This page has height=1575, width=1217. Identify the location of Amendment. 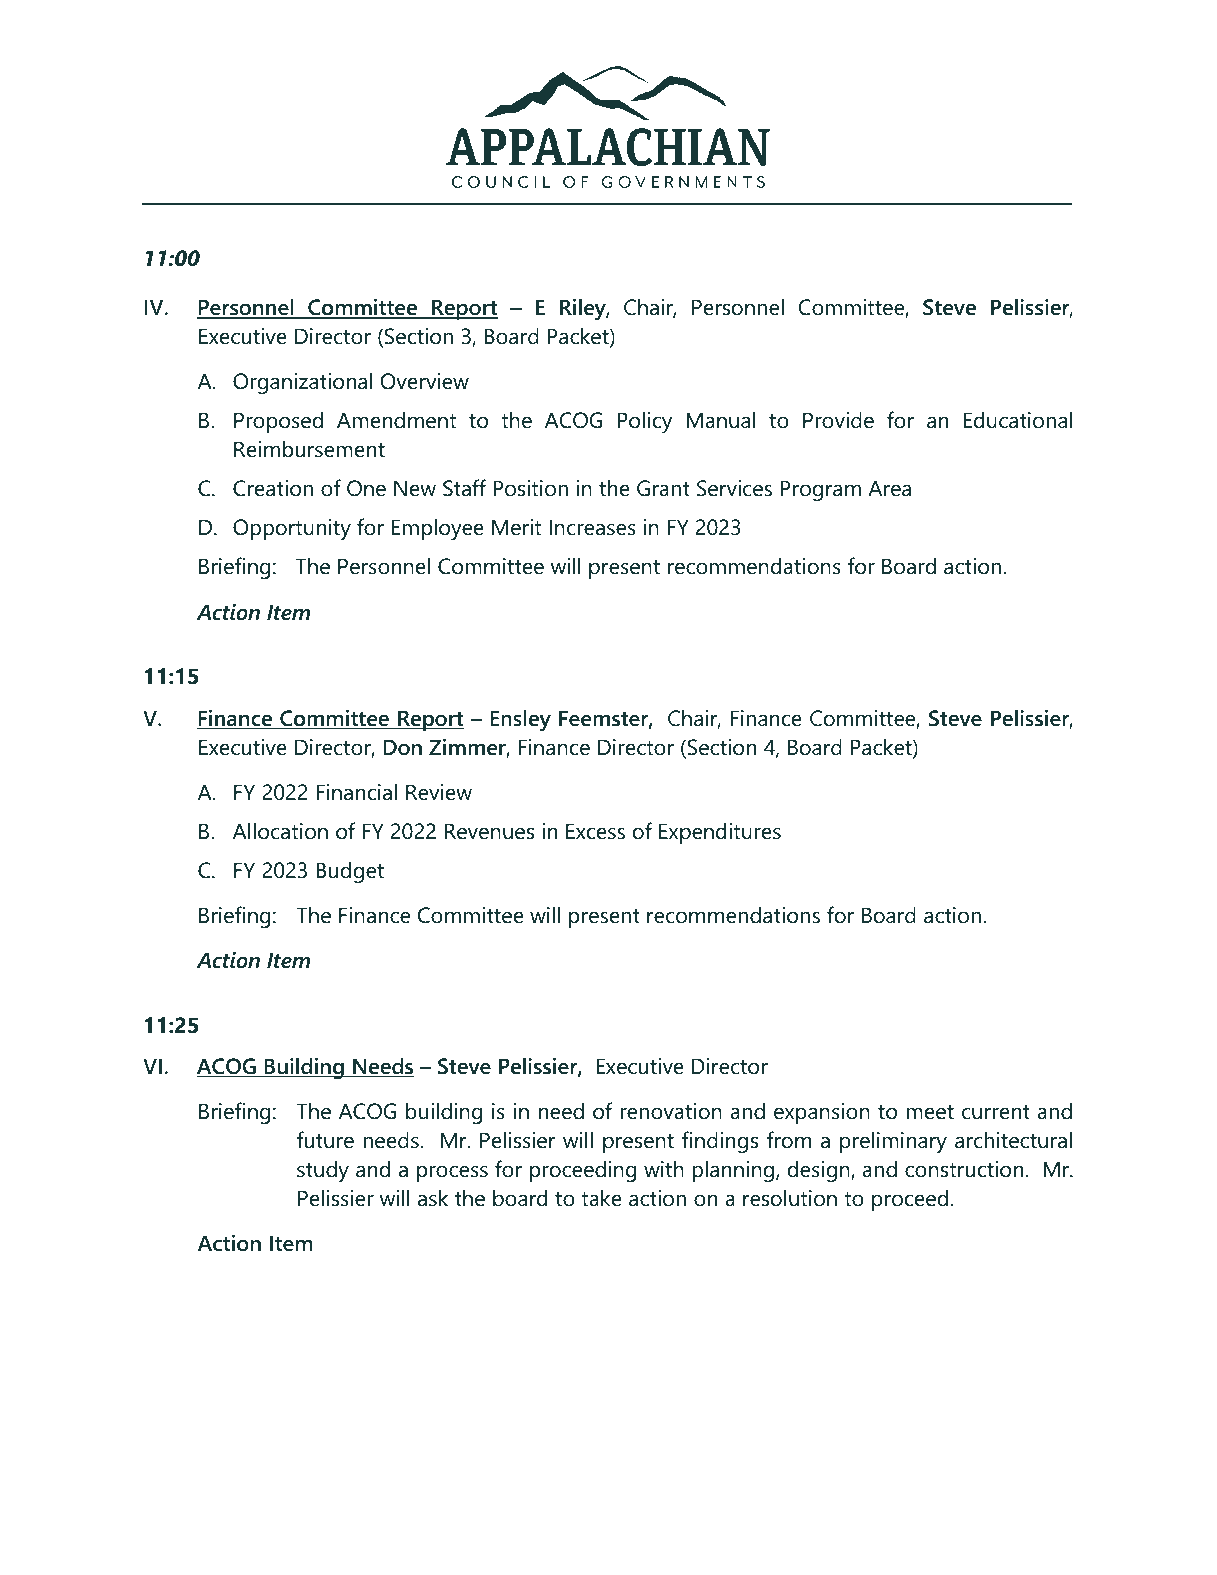
(396, 420).
